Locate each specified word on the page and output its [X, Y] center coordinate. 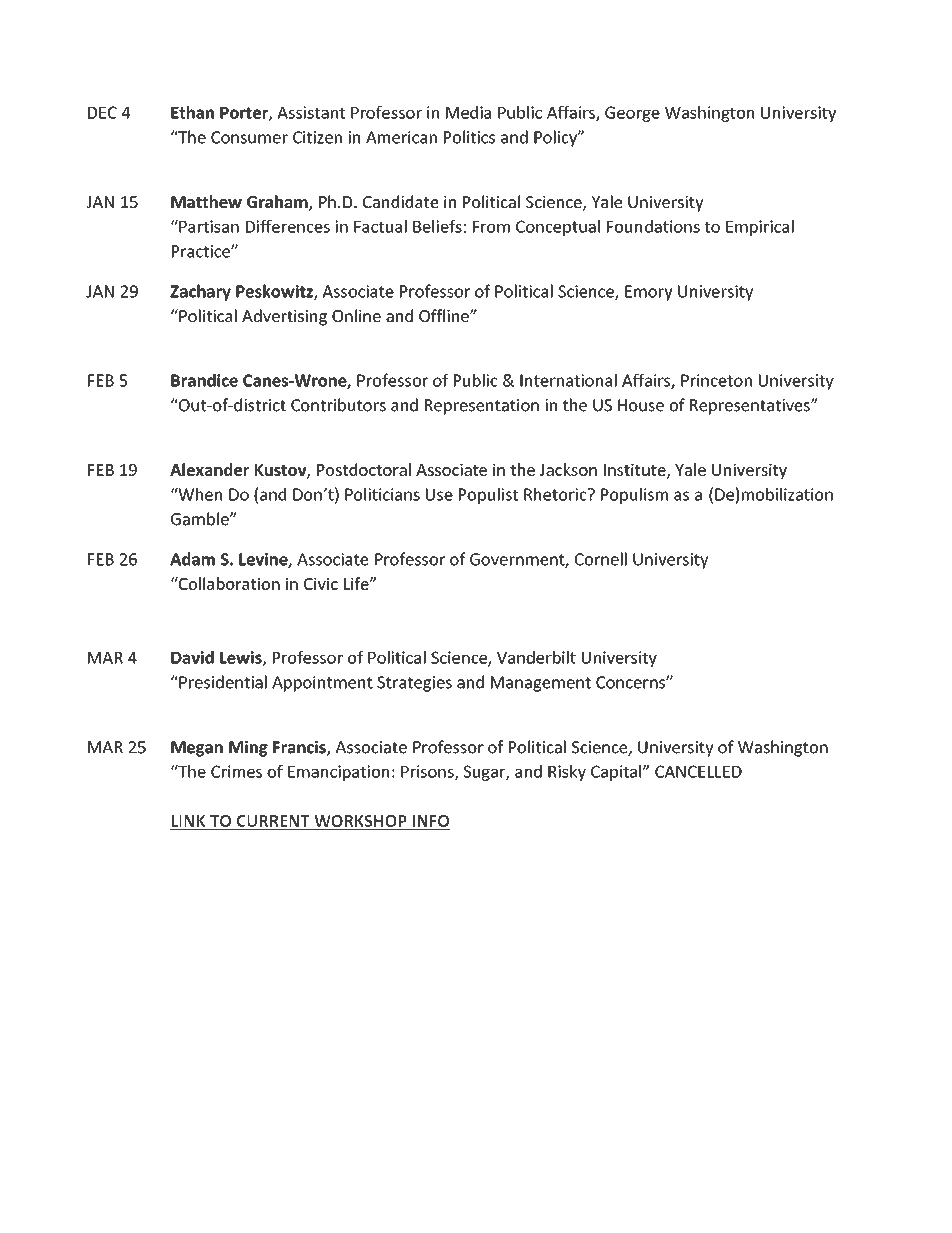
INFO [430, 822]
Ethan [192, 112]
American [401, 137]
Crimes [236, 771]
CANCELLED [698, 771]
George [632, 114]
